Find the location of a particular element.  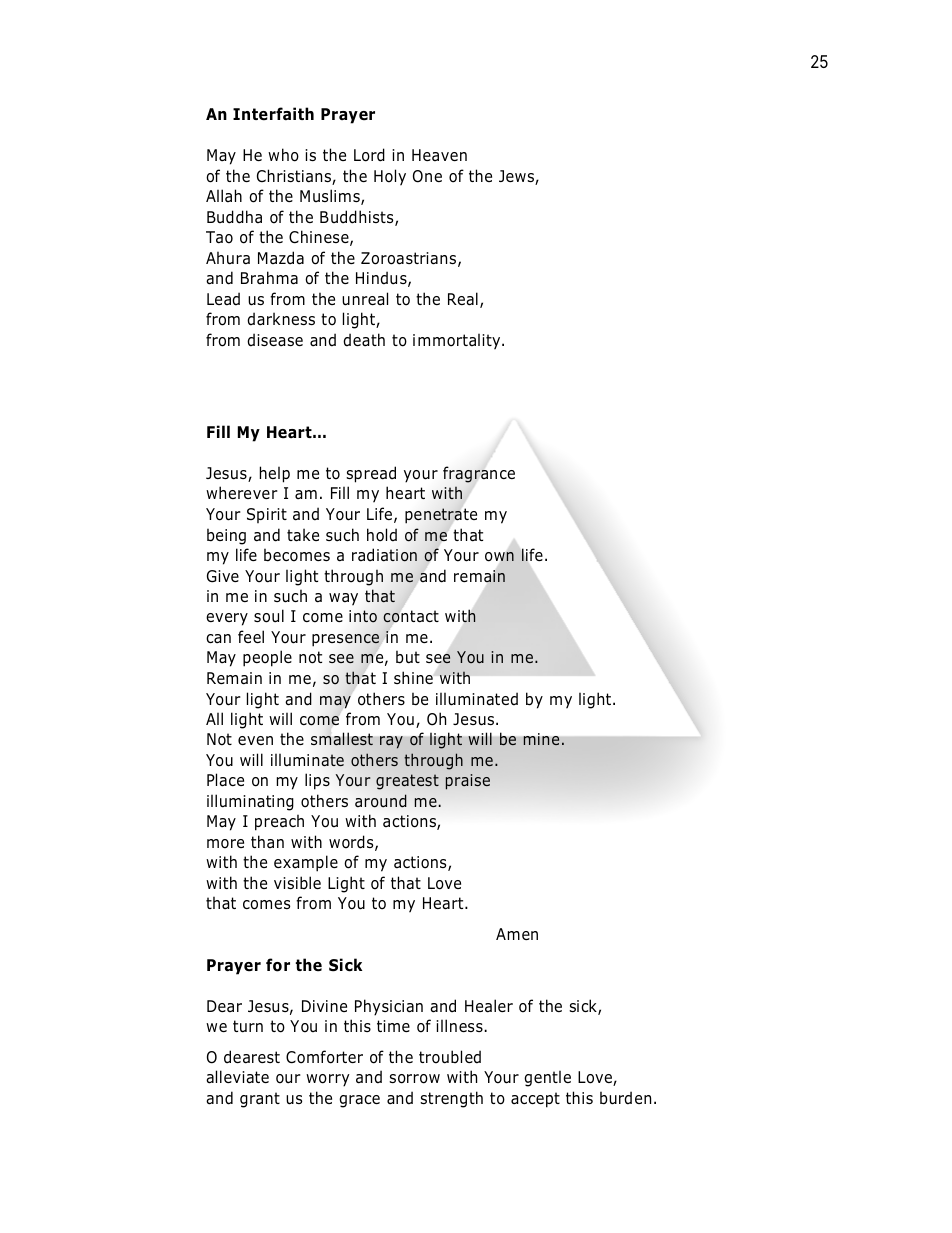

Heaven is located at coordinates (439, 155).
